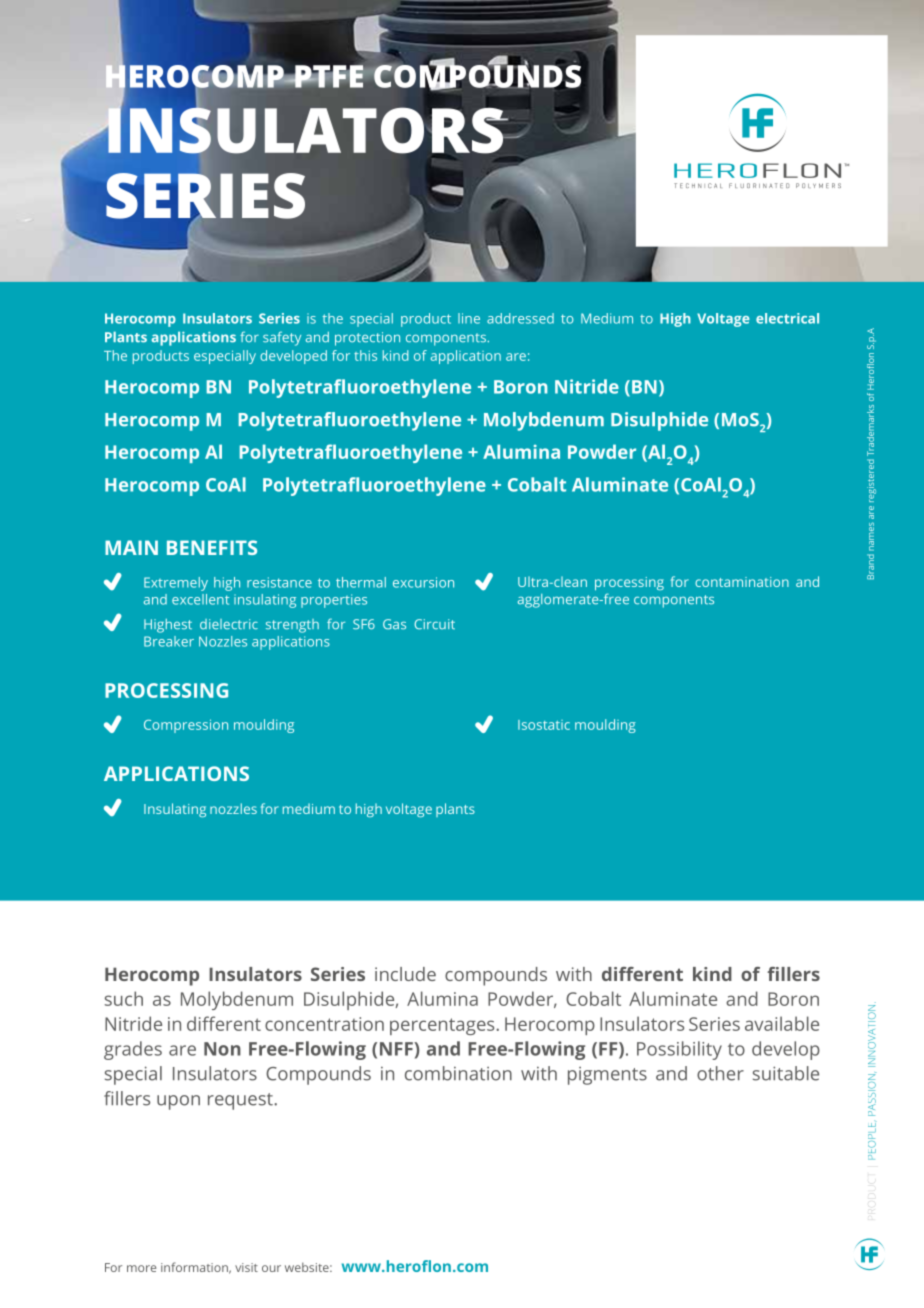  Describe the element at coordinates (186, 726) in the screenshot. I see `Compression` at that location.
